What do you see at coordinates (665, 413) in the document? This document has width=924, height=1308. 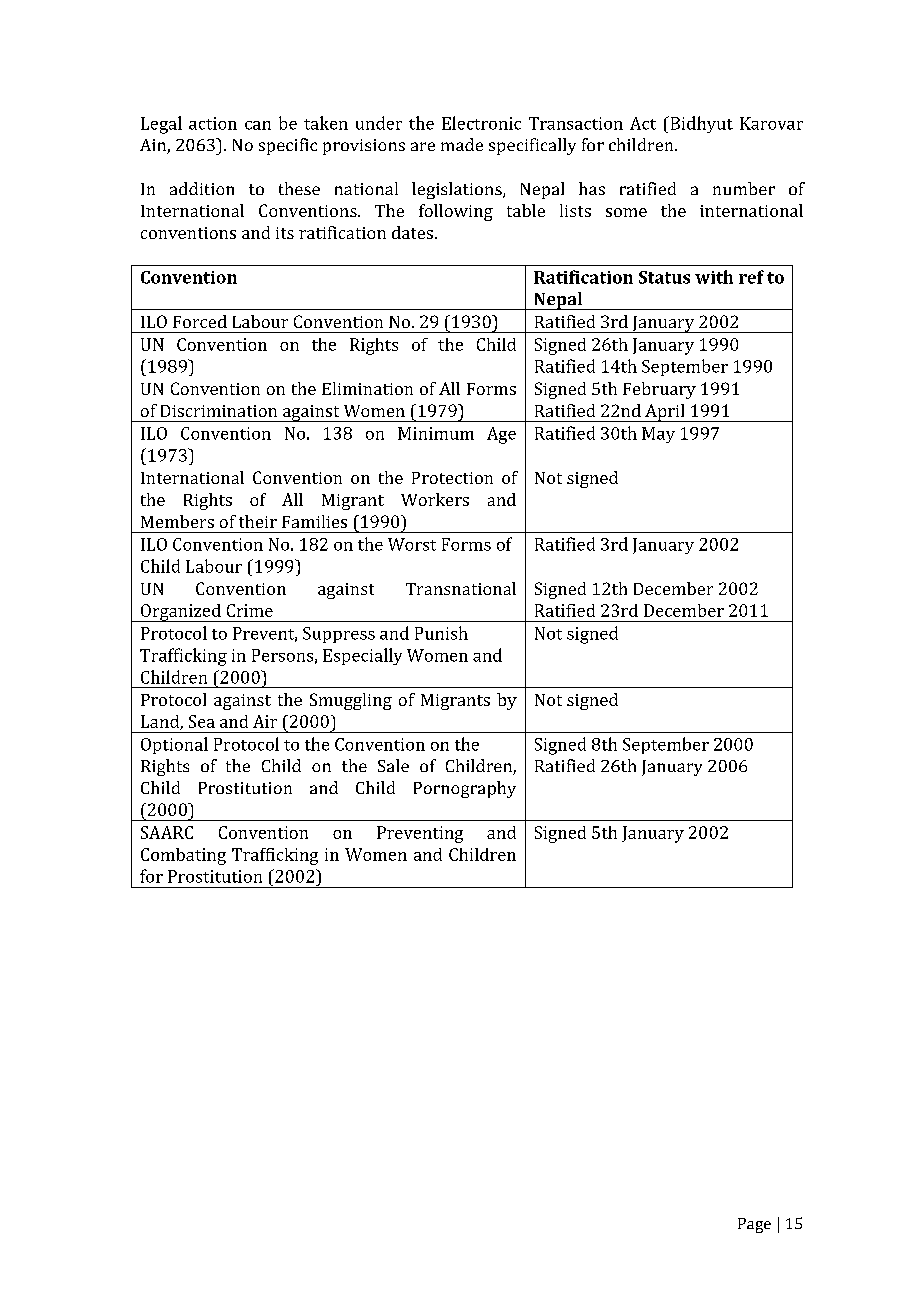 I see `April` at bounding box center [665, 413].
